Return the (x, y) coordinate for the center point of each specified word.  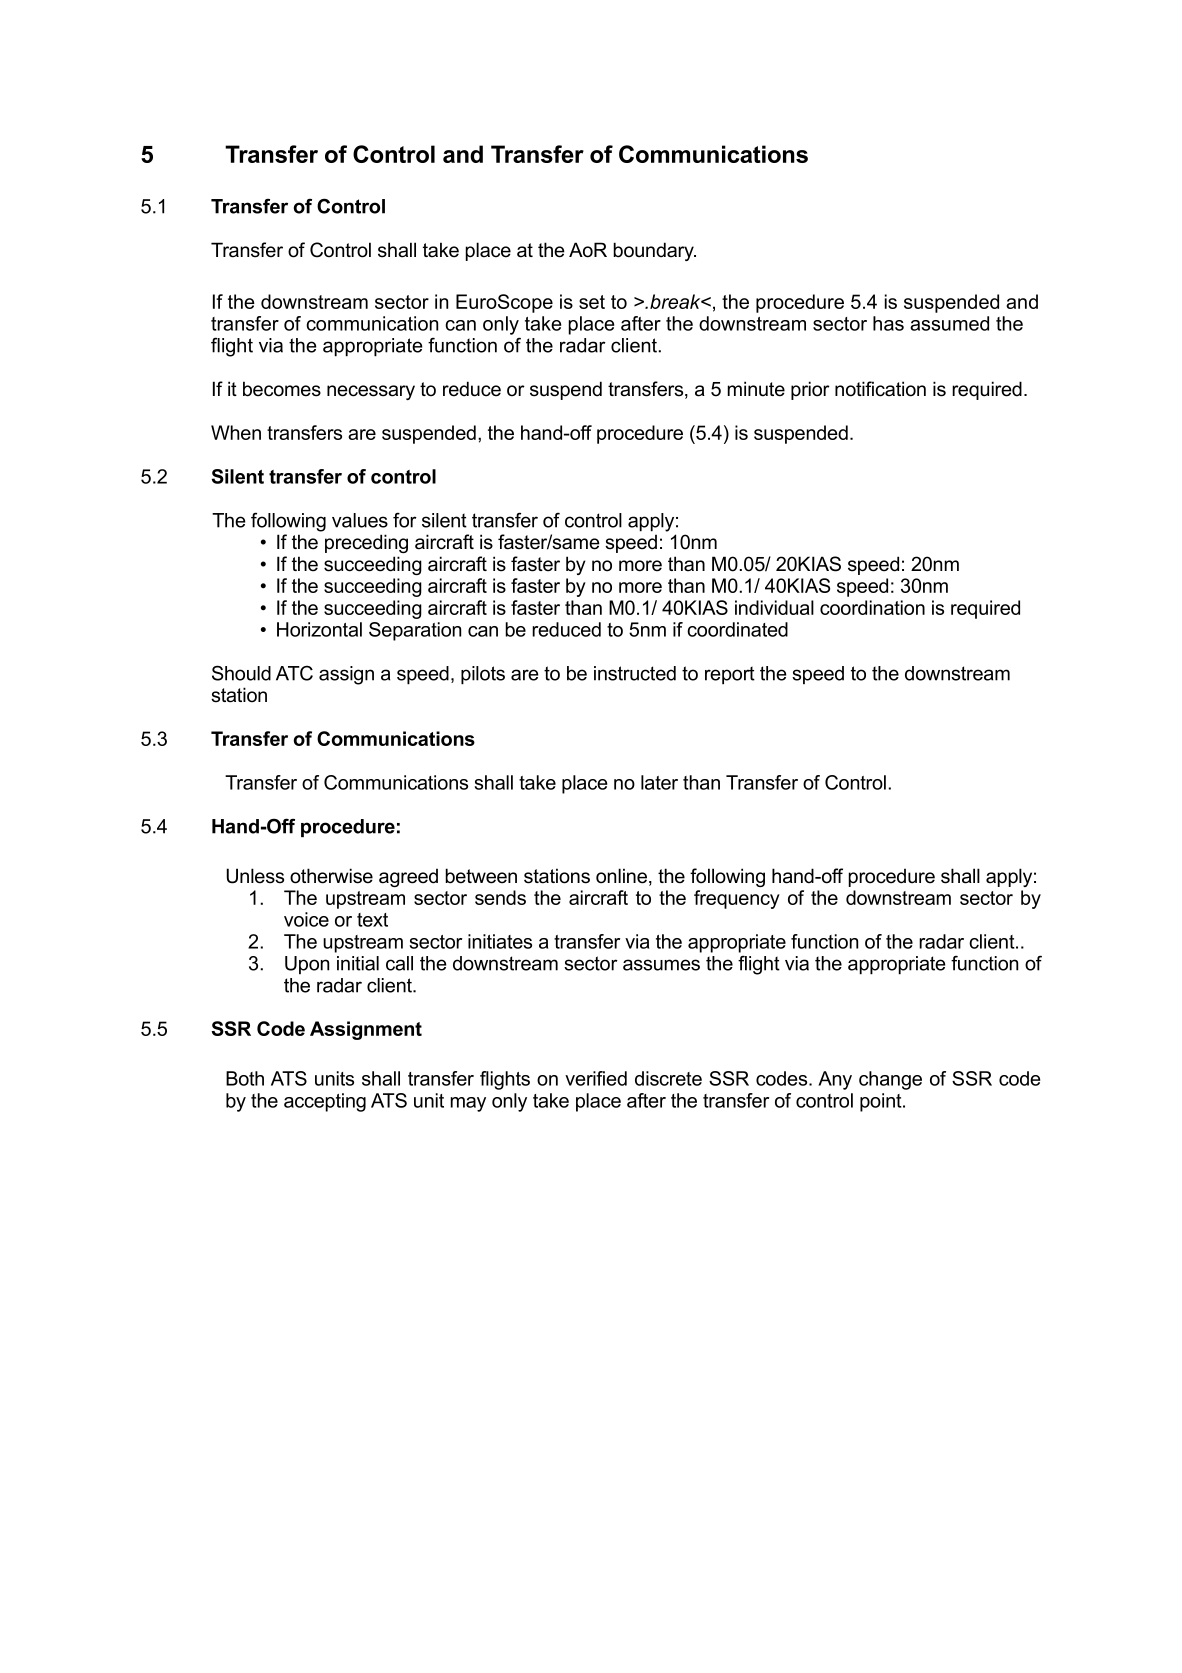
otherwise (331, 876)
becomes (282, 389)
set (592, 302)
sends (500, 897)
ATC (294, 673)
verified (596, 1078)
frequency (737, 899)
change (890, 1080)
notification (880, 389)
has (888, 323)
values (360, 520)
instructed (635, 673)
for (405, 520)
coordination (872, 607)
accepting (325, 1102)
